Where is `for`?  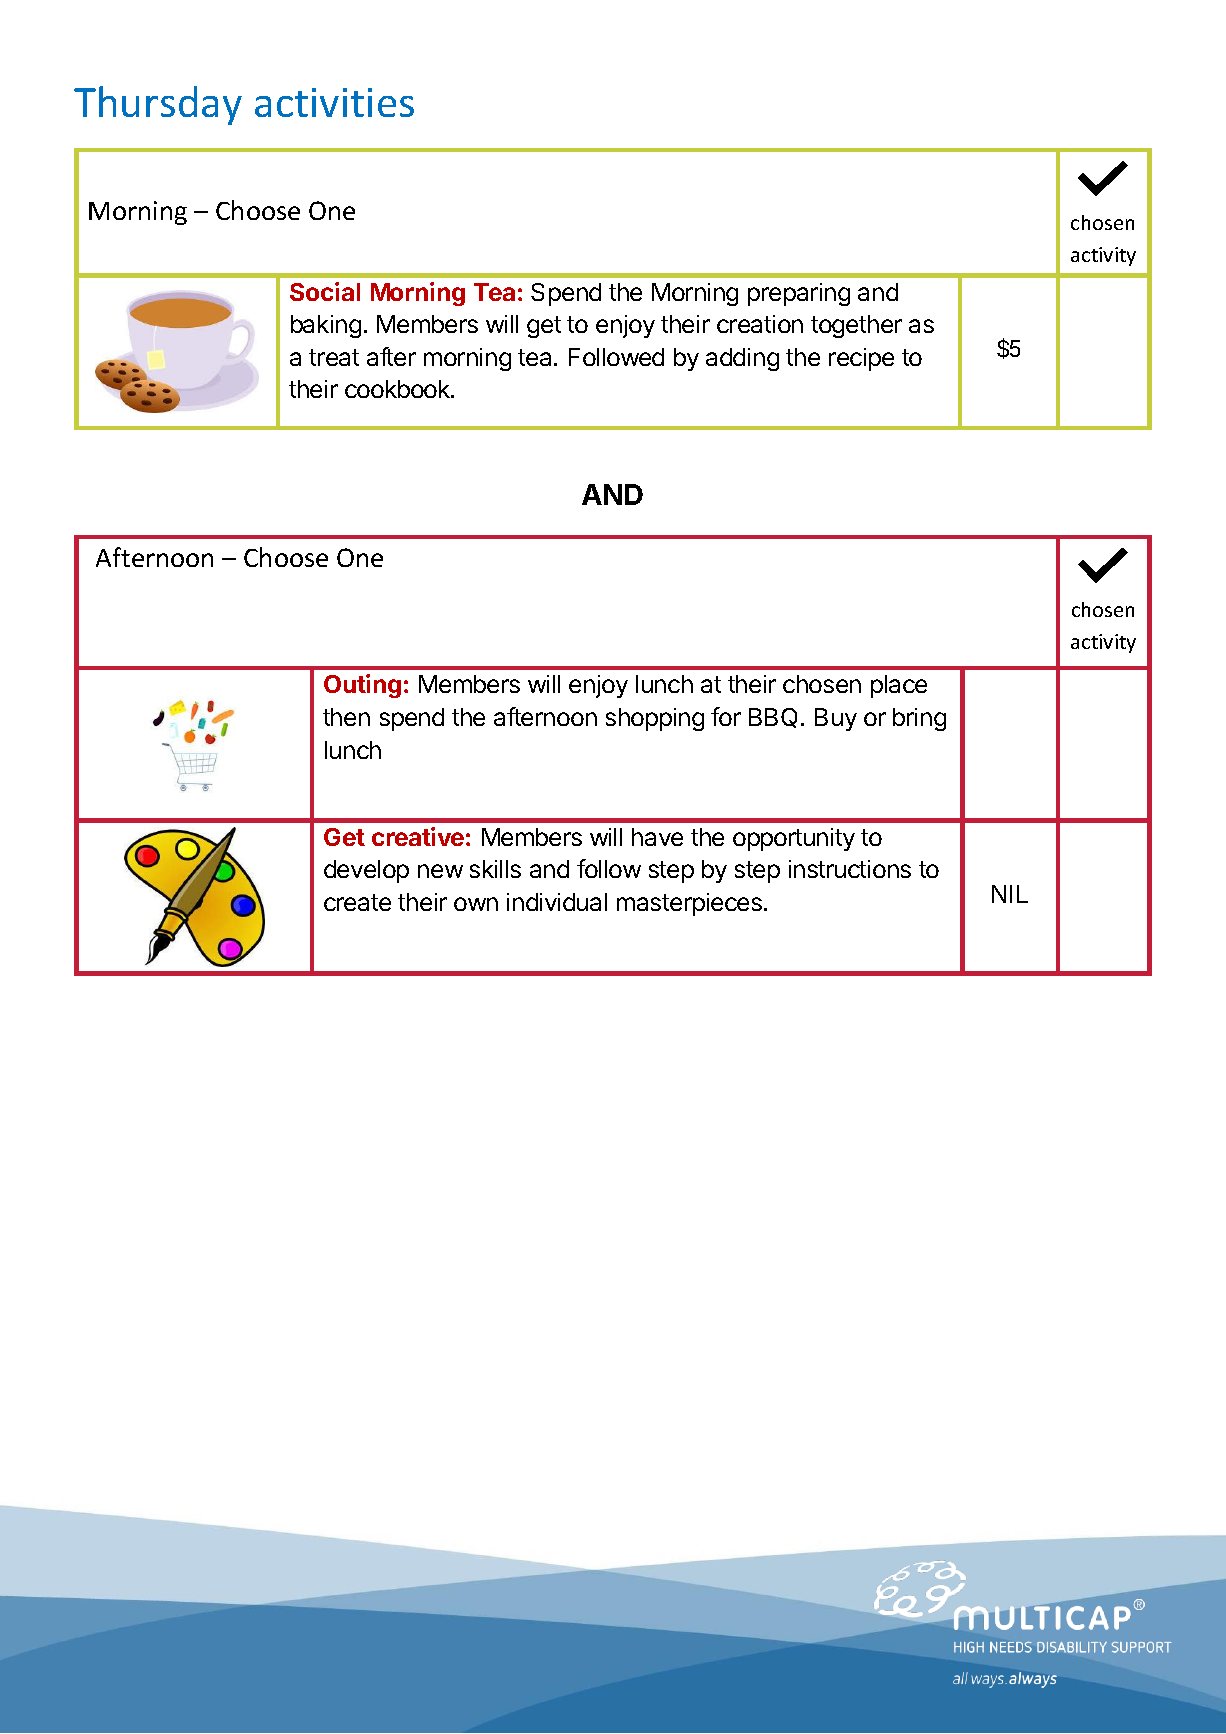
for is located at coordinates (726, 716).
